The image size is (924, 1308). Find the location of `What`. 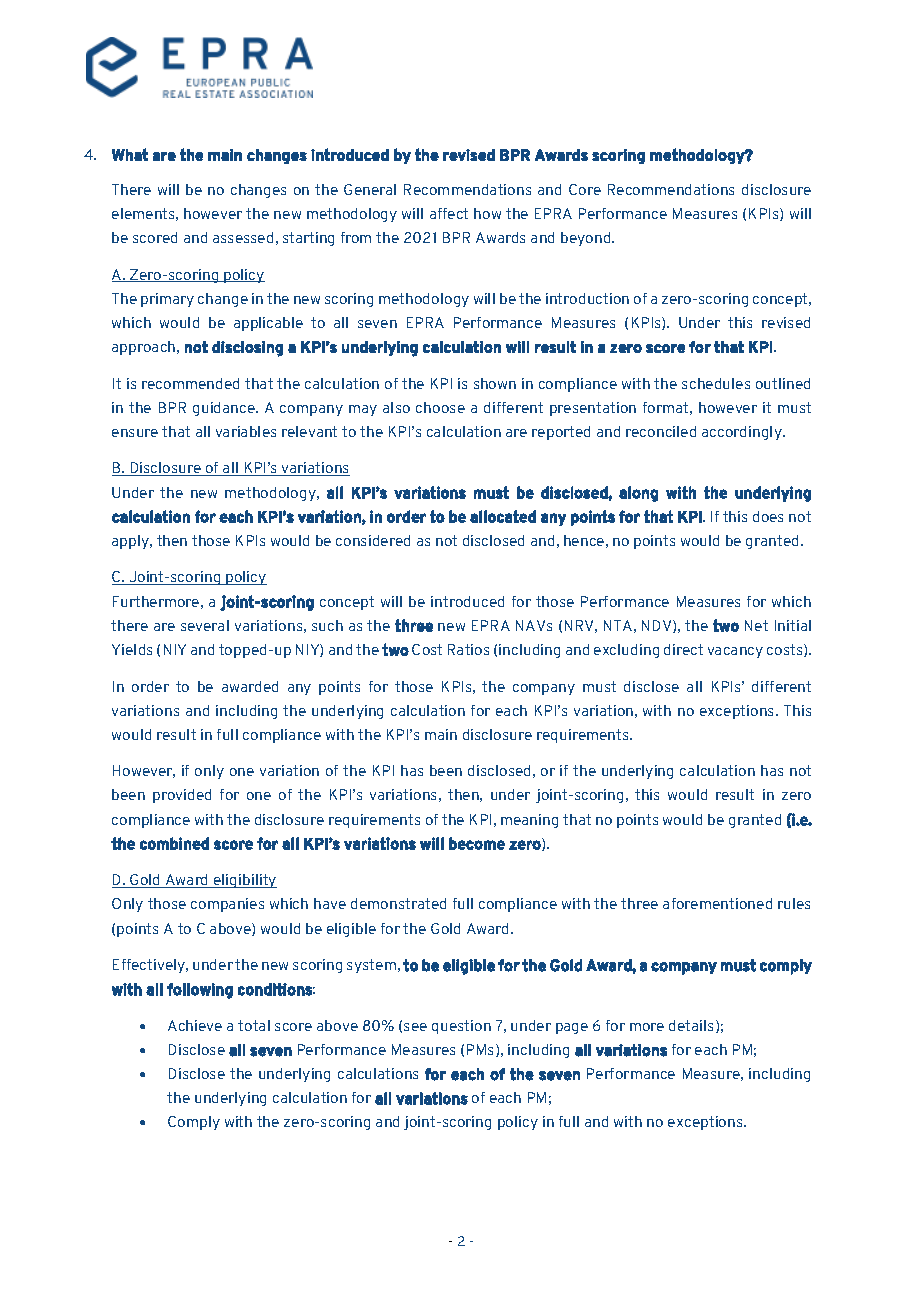

What is located at coordinates (130, 154).
